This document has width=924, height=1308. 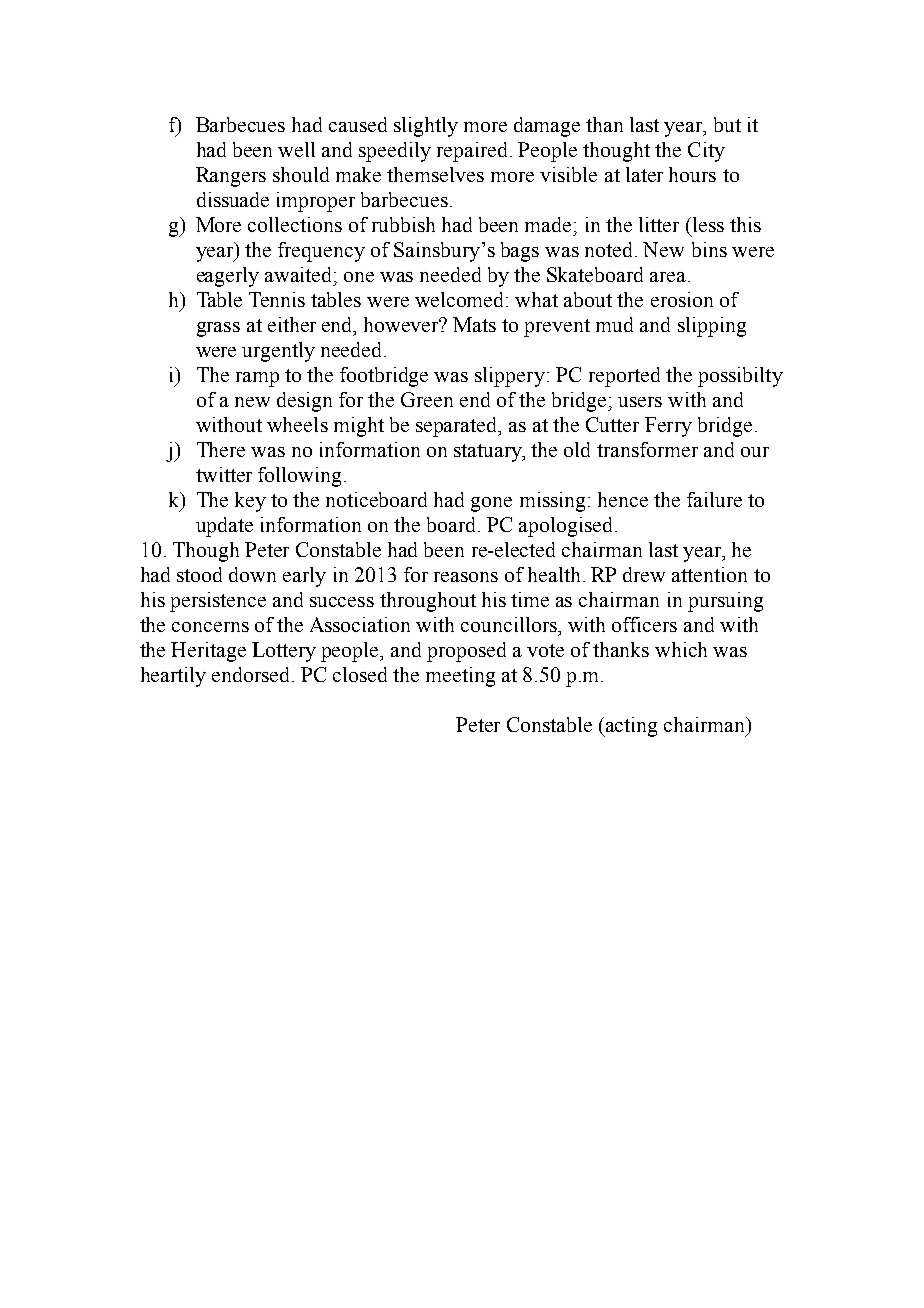 What do you see at coordinates (221, 449) in the document?
I see `There` at bounding box center [221, 449].
